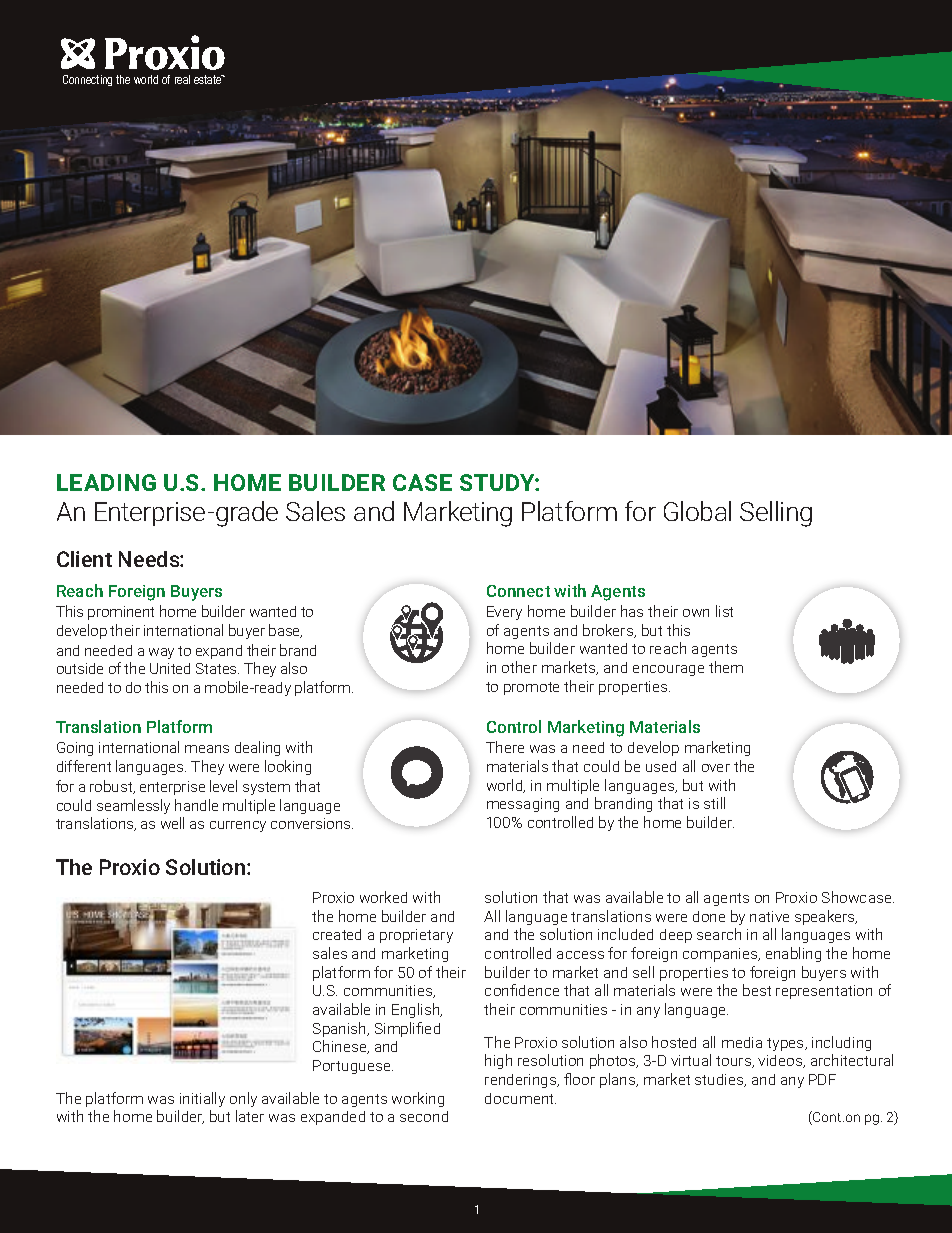 The image size is (952, 1233). Describe the element at coordinates (714, 803) in the screenshot. I see `still` at that location.
